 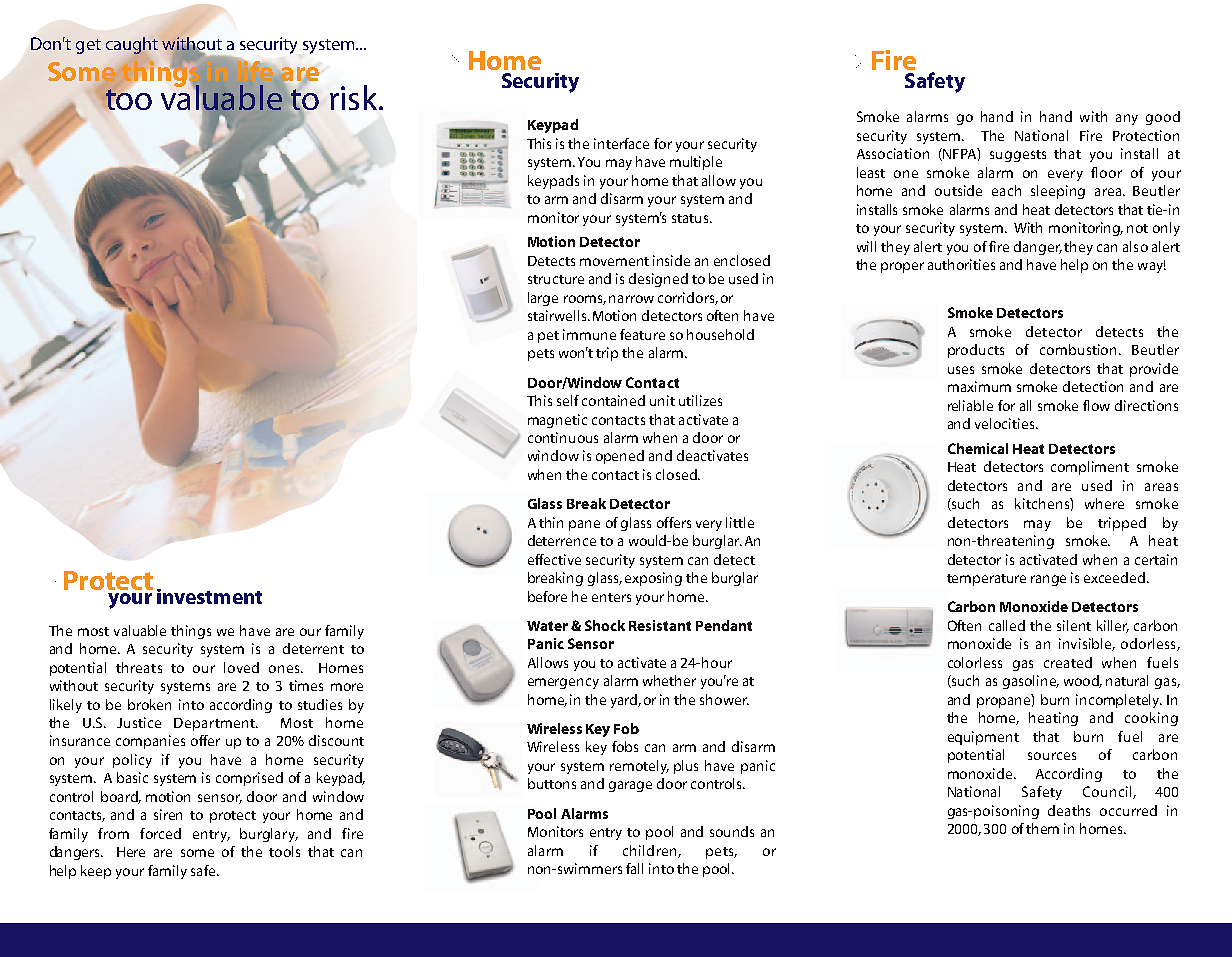 I want to click on movement, so click(x=614, y=261).
